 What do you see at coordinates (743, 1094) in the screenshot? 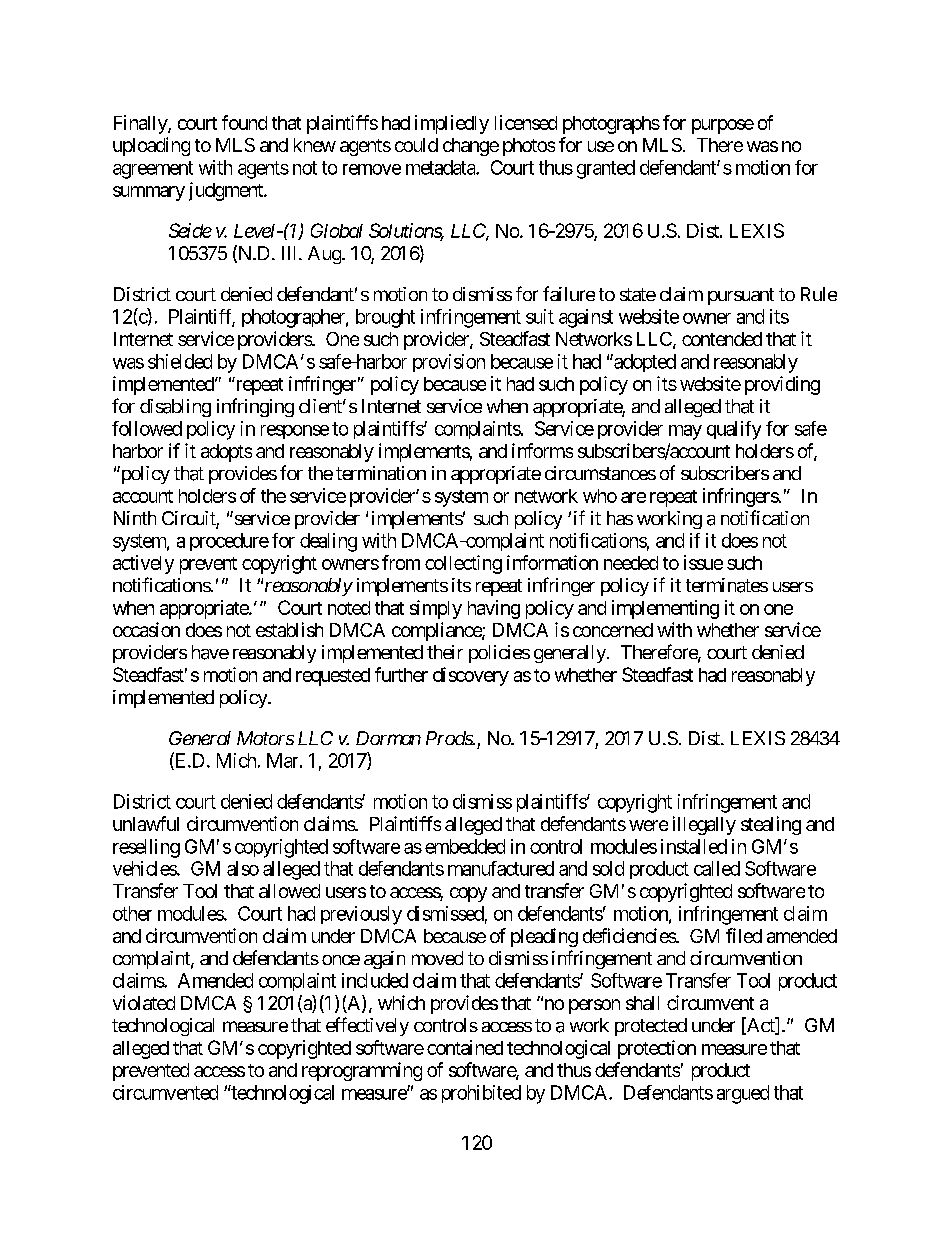
I see `argued` at bounding box center [743, 1094].
